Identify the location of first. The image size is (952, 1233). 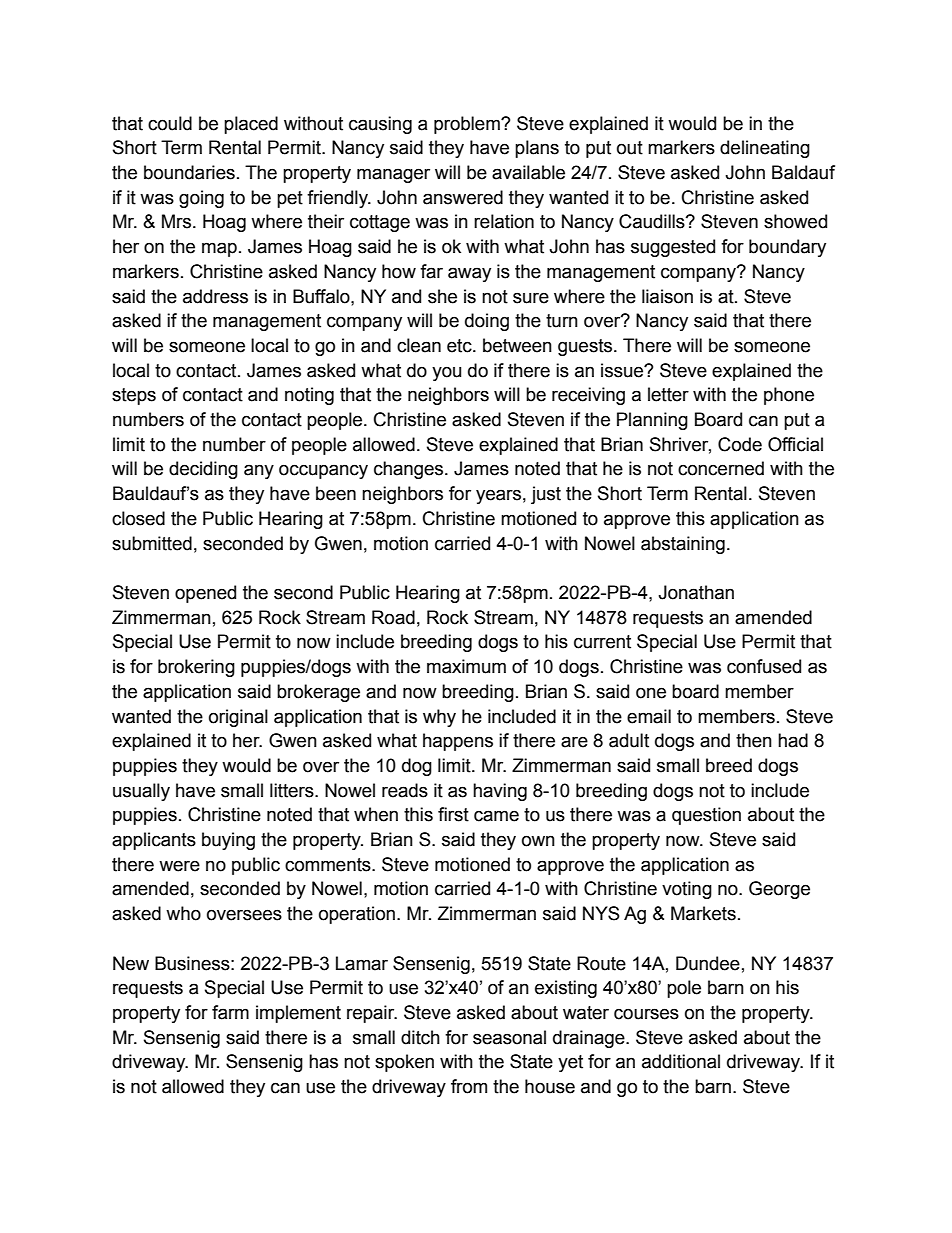
(453, 814).
